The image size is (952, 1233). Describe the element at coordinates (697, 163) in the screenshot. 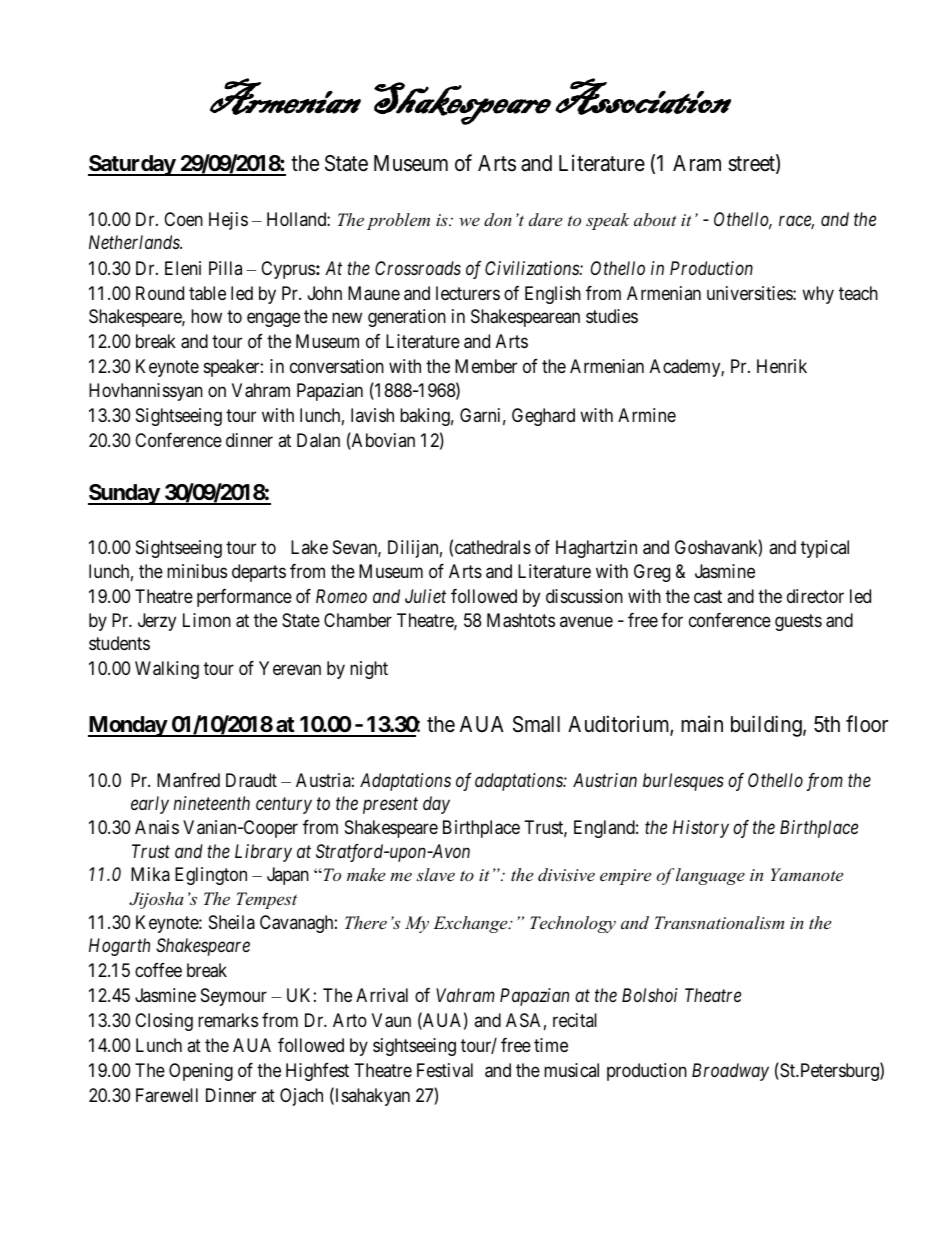

I see `Aram` at that location.
